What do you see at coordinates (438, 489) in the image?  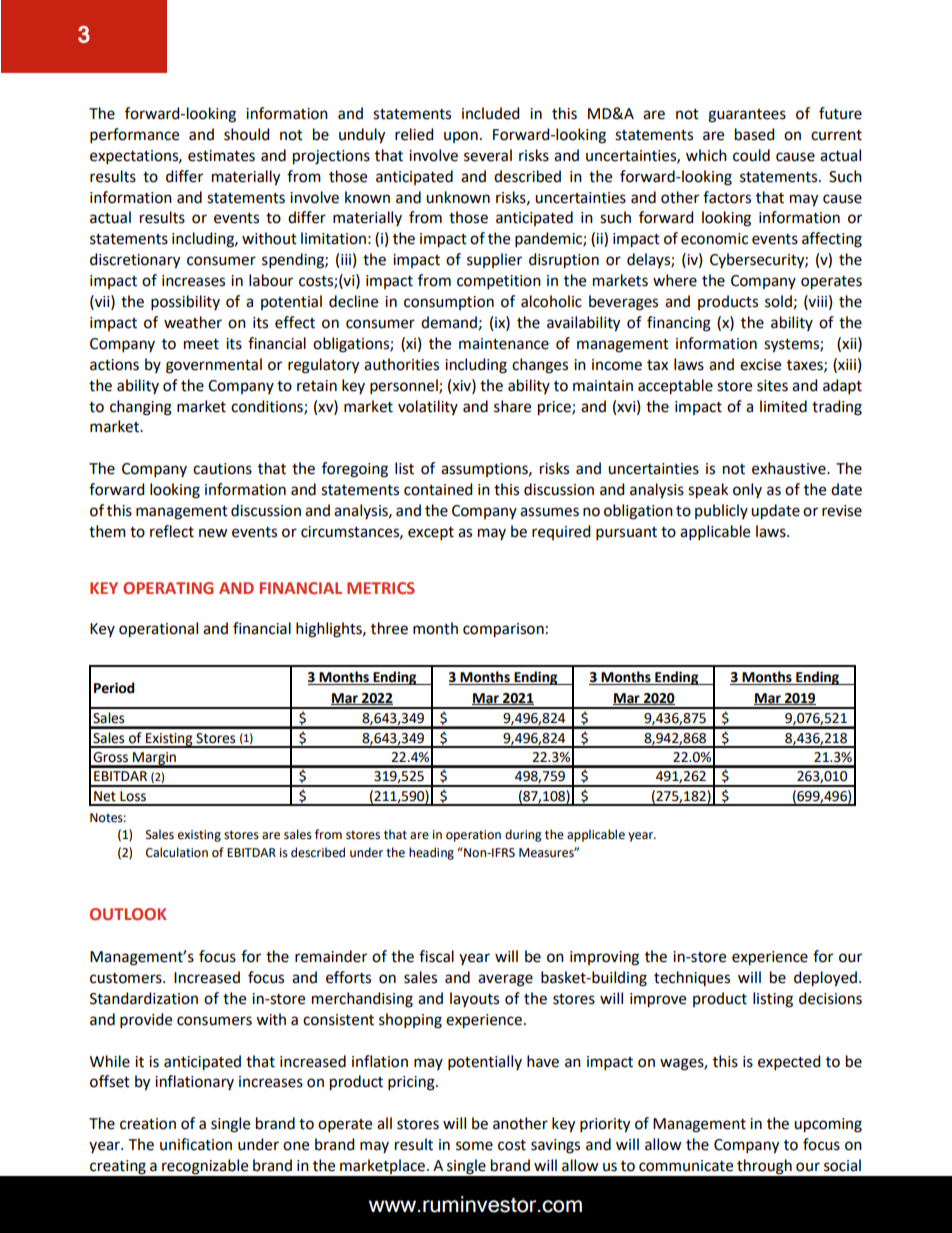 I see `contained` at bounding box center [438, 489].
